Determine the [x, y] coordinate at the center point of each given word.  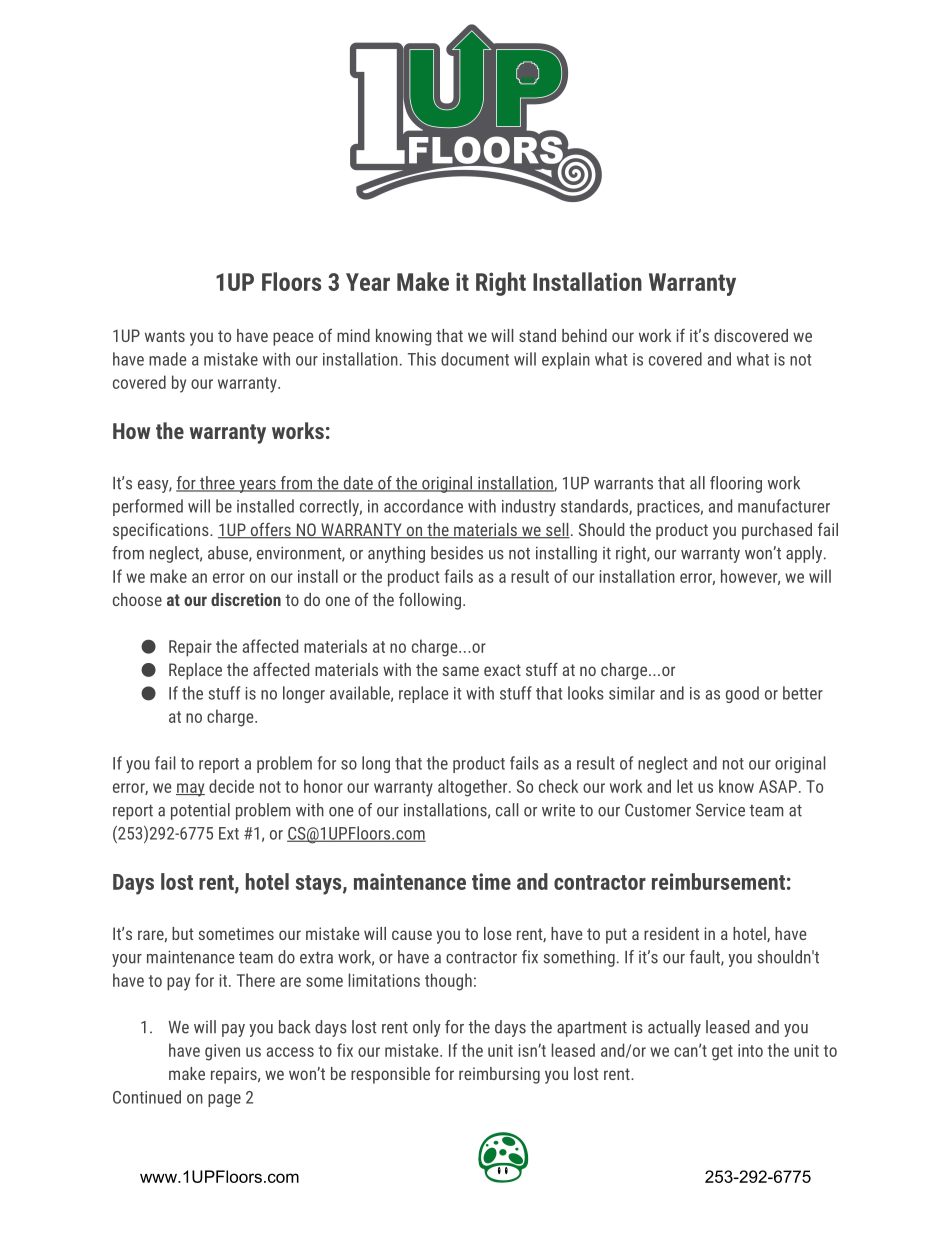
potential [200, 811]
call [507, 810]
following [430, 601]
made [168, 359]
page [224, 1100]
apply [805, 554]
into [750, 1050]
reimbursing [499, 1075]
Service [720, 810]
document [475, 359]
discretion [246, 599]
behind [584, 335]
